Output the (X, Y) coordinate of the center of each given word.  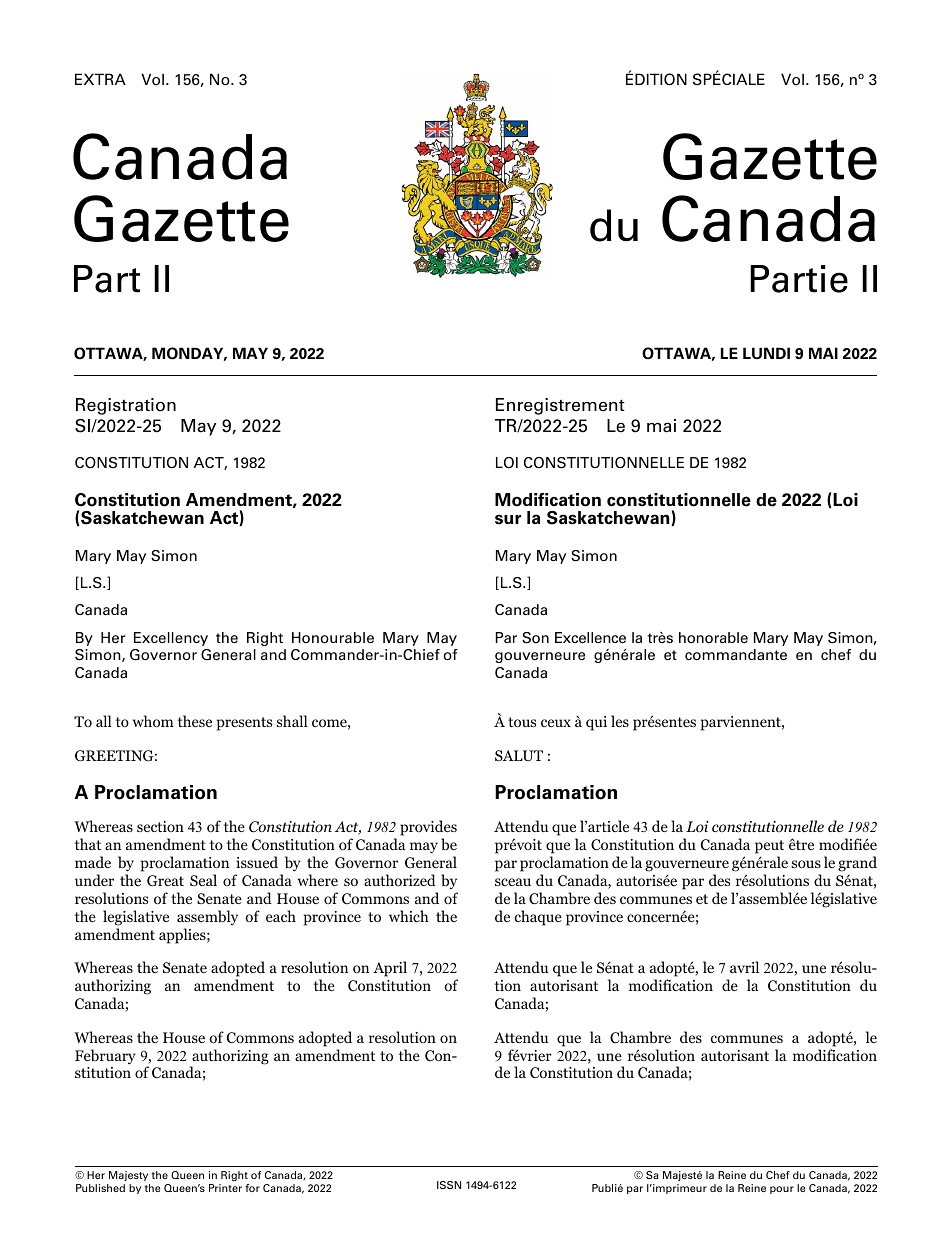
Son (535, 638)
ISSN (449, 1185)
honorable (713, 638)
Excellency (171, 639)
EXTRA (100, 79)
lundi (766, 353)
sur (508, 519)
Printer (225, 1188)
